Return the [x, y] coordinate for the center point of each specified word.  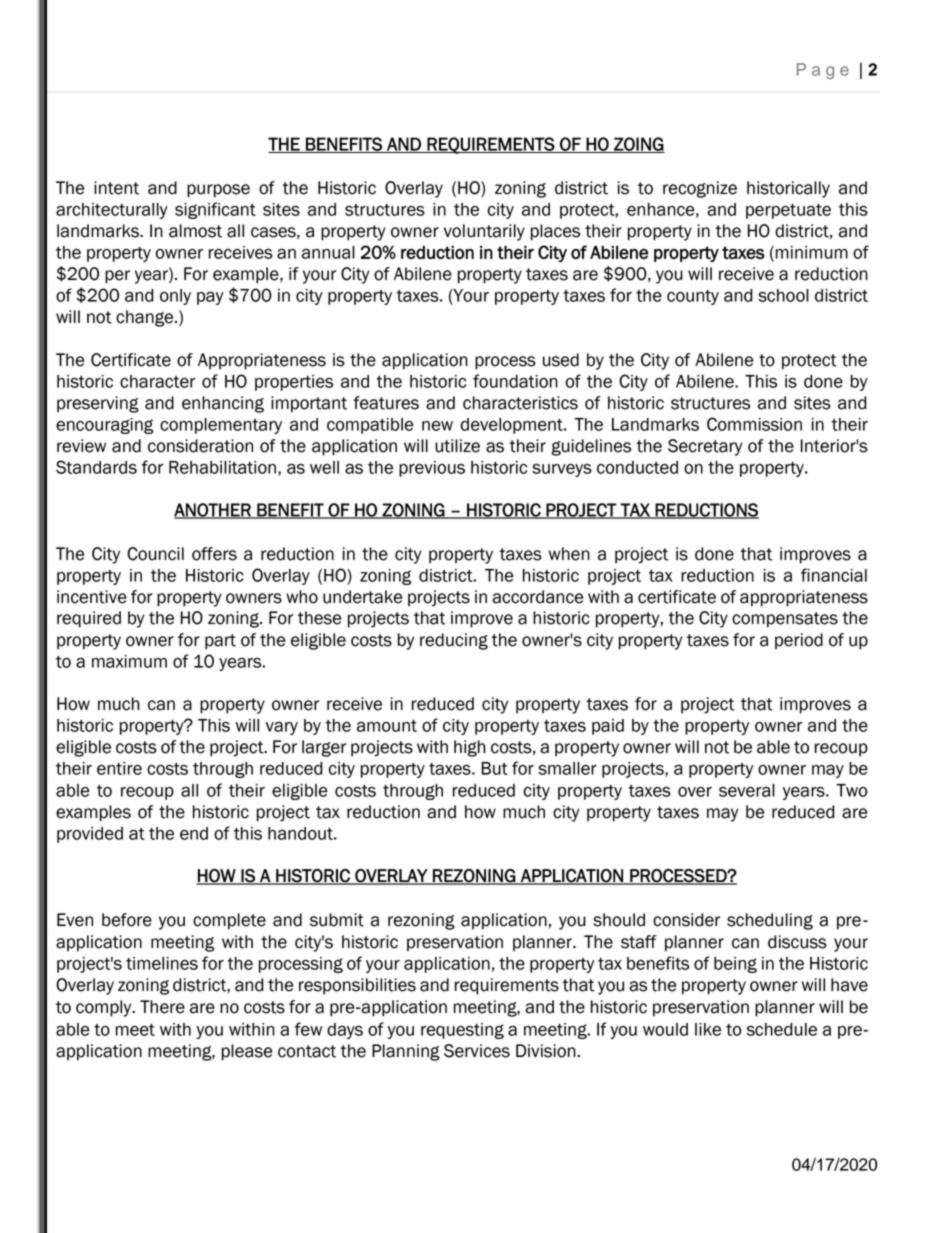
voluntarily [484, 232]
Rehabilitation [222, 467]
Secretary [705, 447]
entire [119, 768]
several [747, 790]
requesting [462, 1031]
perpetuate [788, 211]
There [162, 1007]
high [470, 748]
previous [432, 469]
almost [195, 231]
